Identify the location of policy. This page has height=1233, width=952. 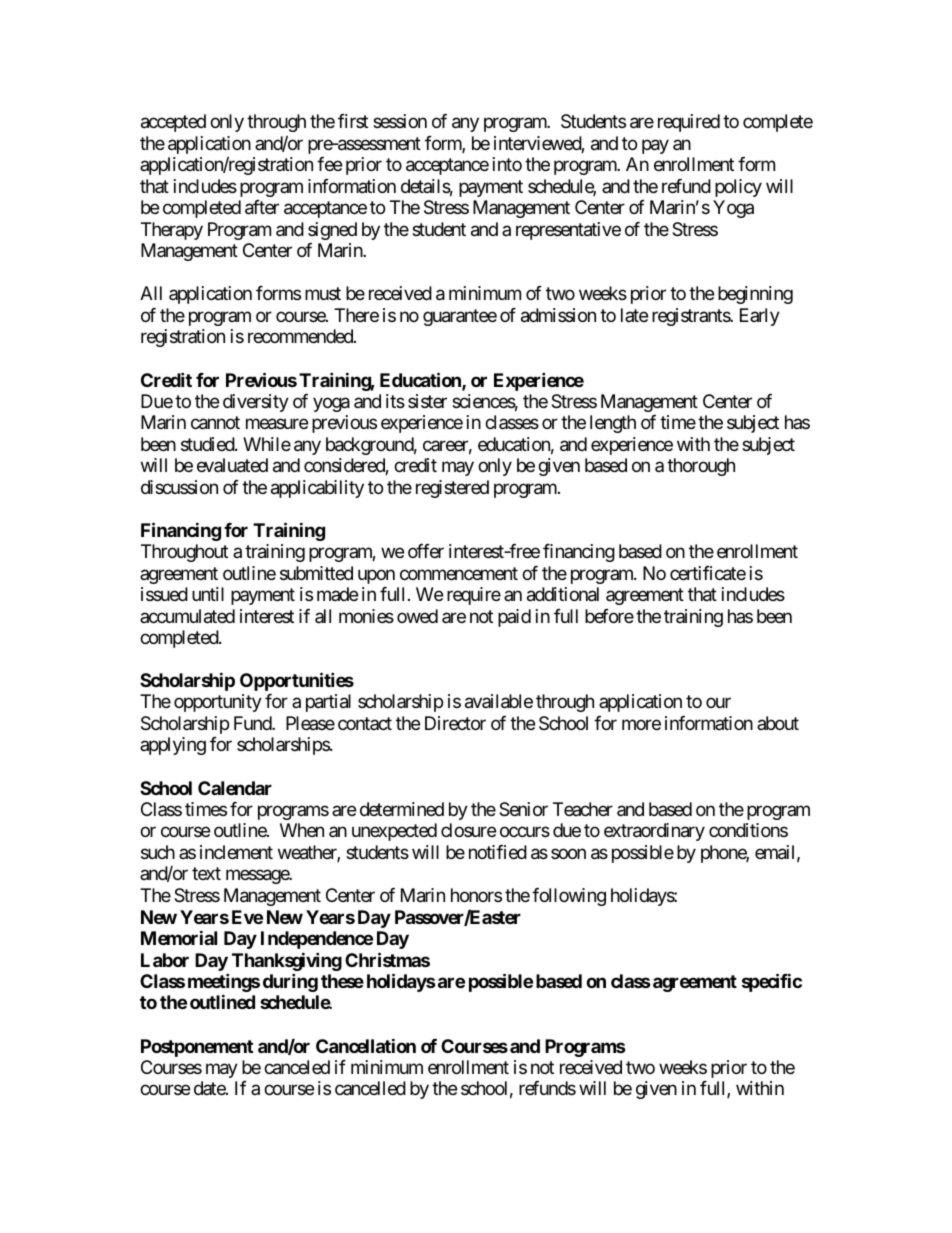
(738, 188).
